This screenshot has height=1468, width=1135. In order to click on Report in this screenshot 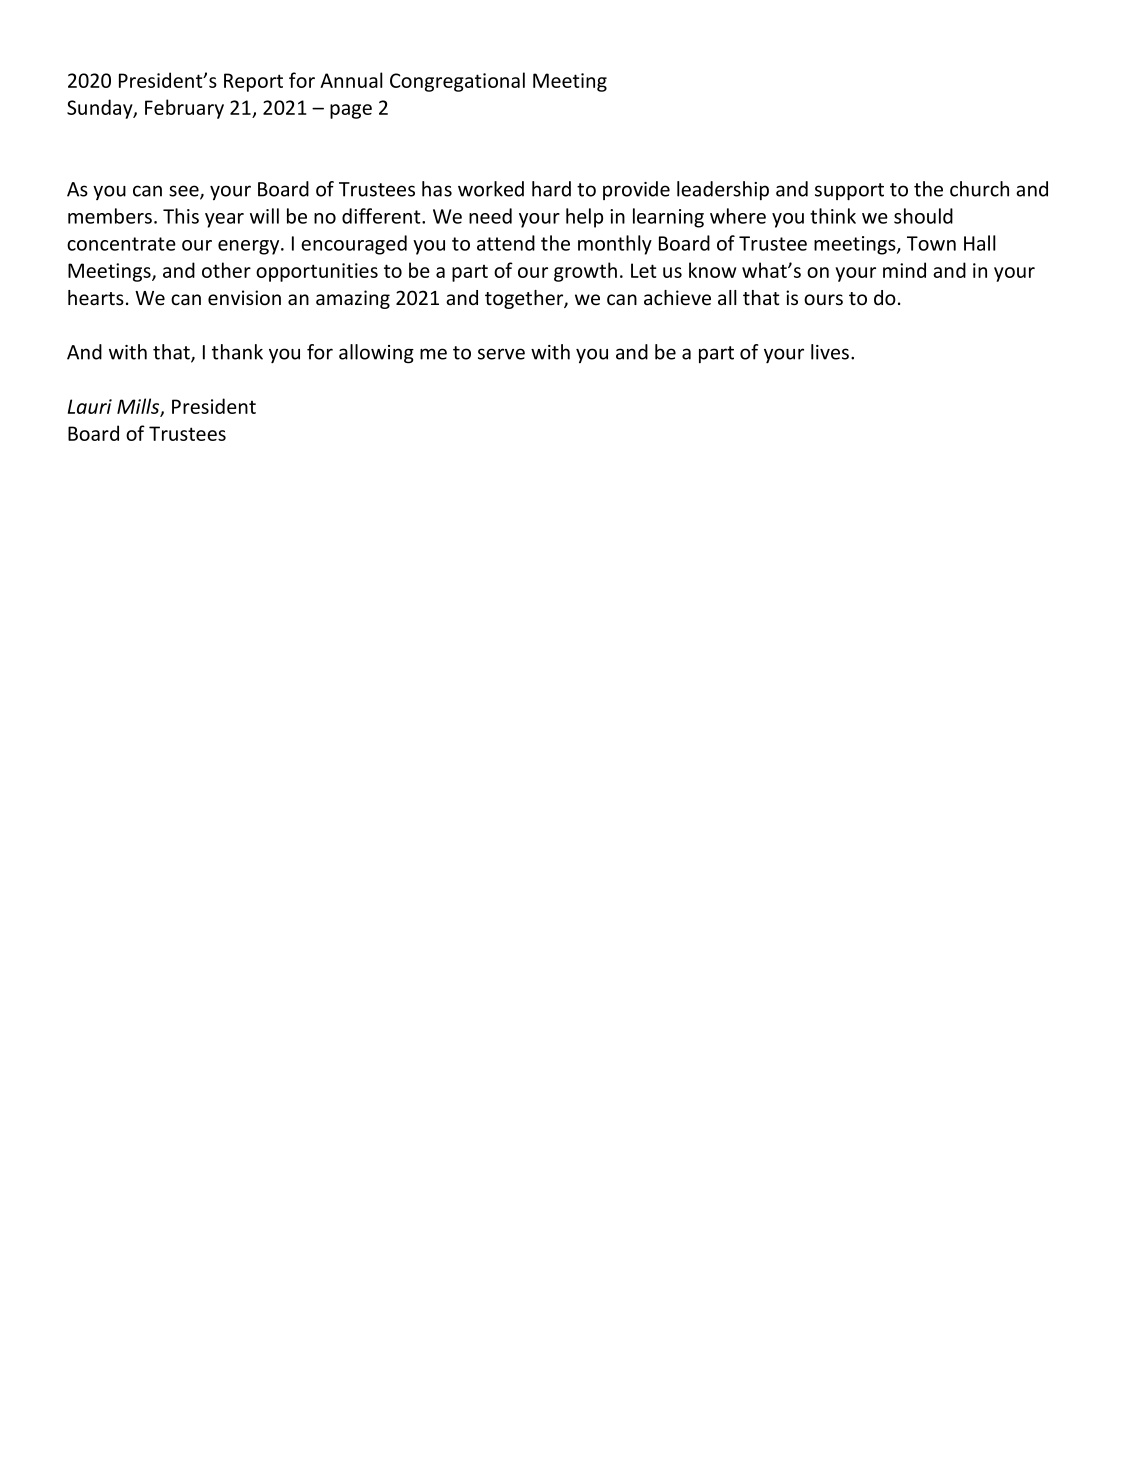, I will do `click(253, 82)`.
